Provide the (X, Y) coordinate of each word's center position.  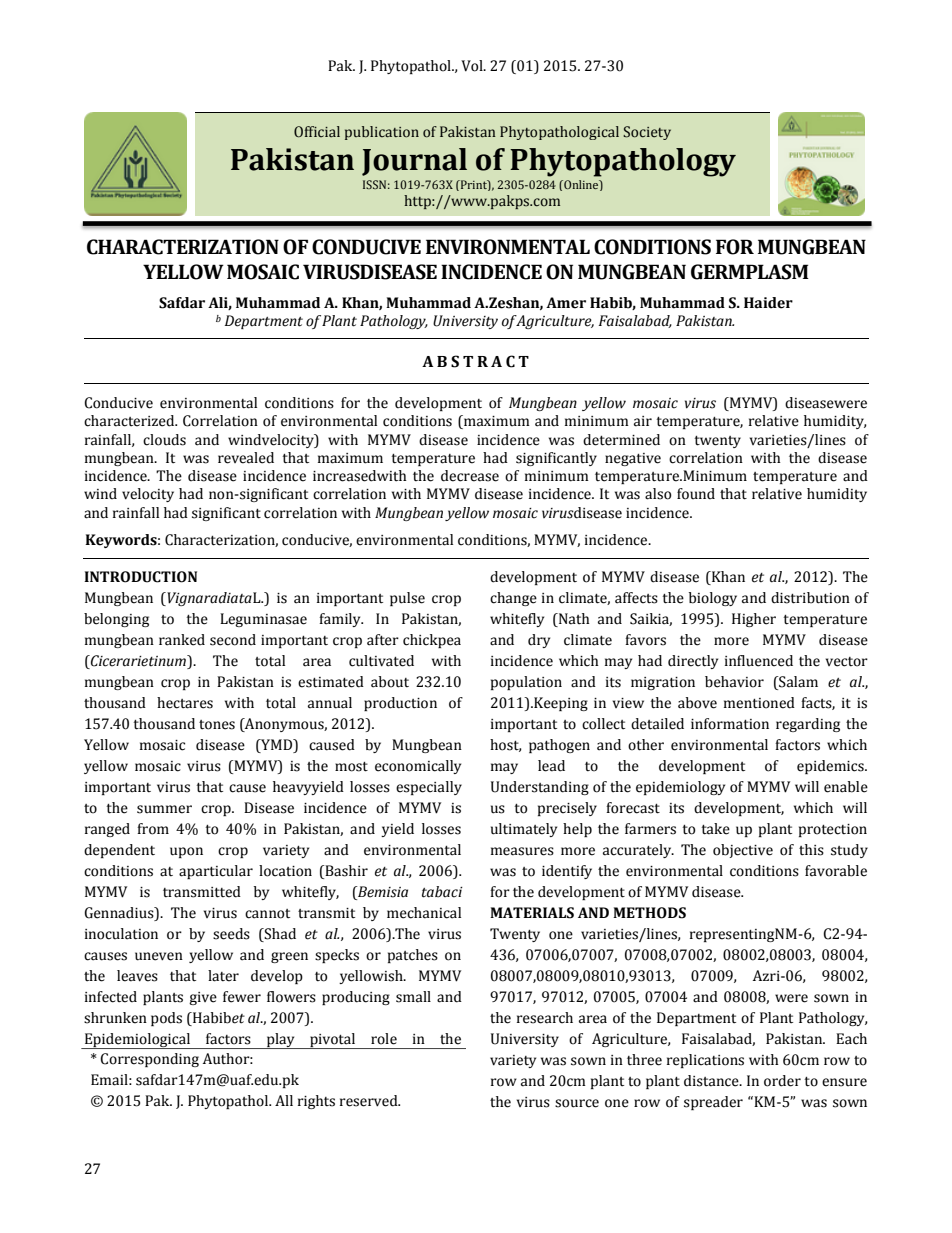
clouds (164, 440)
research (545, 1018)
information (730, 724)
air (643, 421)
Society (647, 133)
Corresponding (149, 1060)
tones (217, 725)
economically (418, 767)
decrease (470, 476)
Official (317, 132)
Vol (473, 66)
